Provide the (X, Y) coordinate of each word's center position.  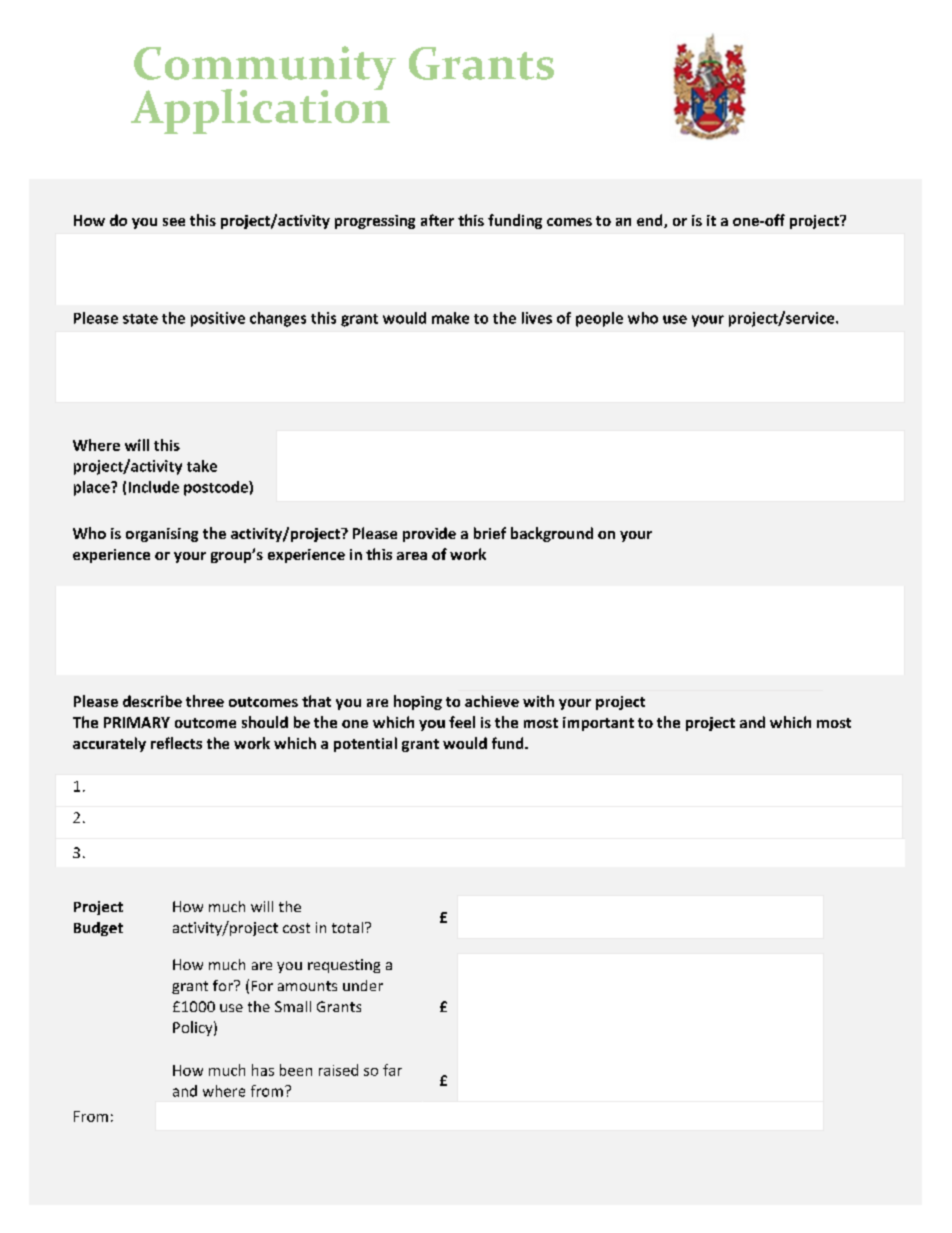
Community (265, 69)
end (651, 221)
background (552, 534)
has (263, 1070)
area (412, 556)
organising (162, 535)
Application (260, 110)
